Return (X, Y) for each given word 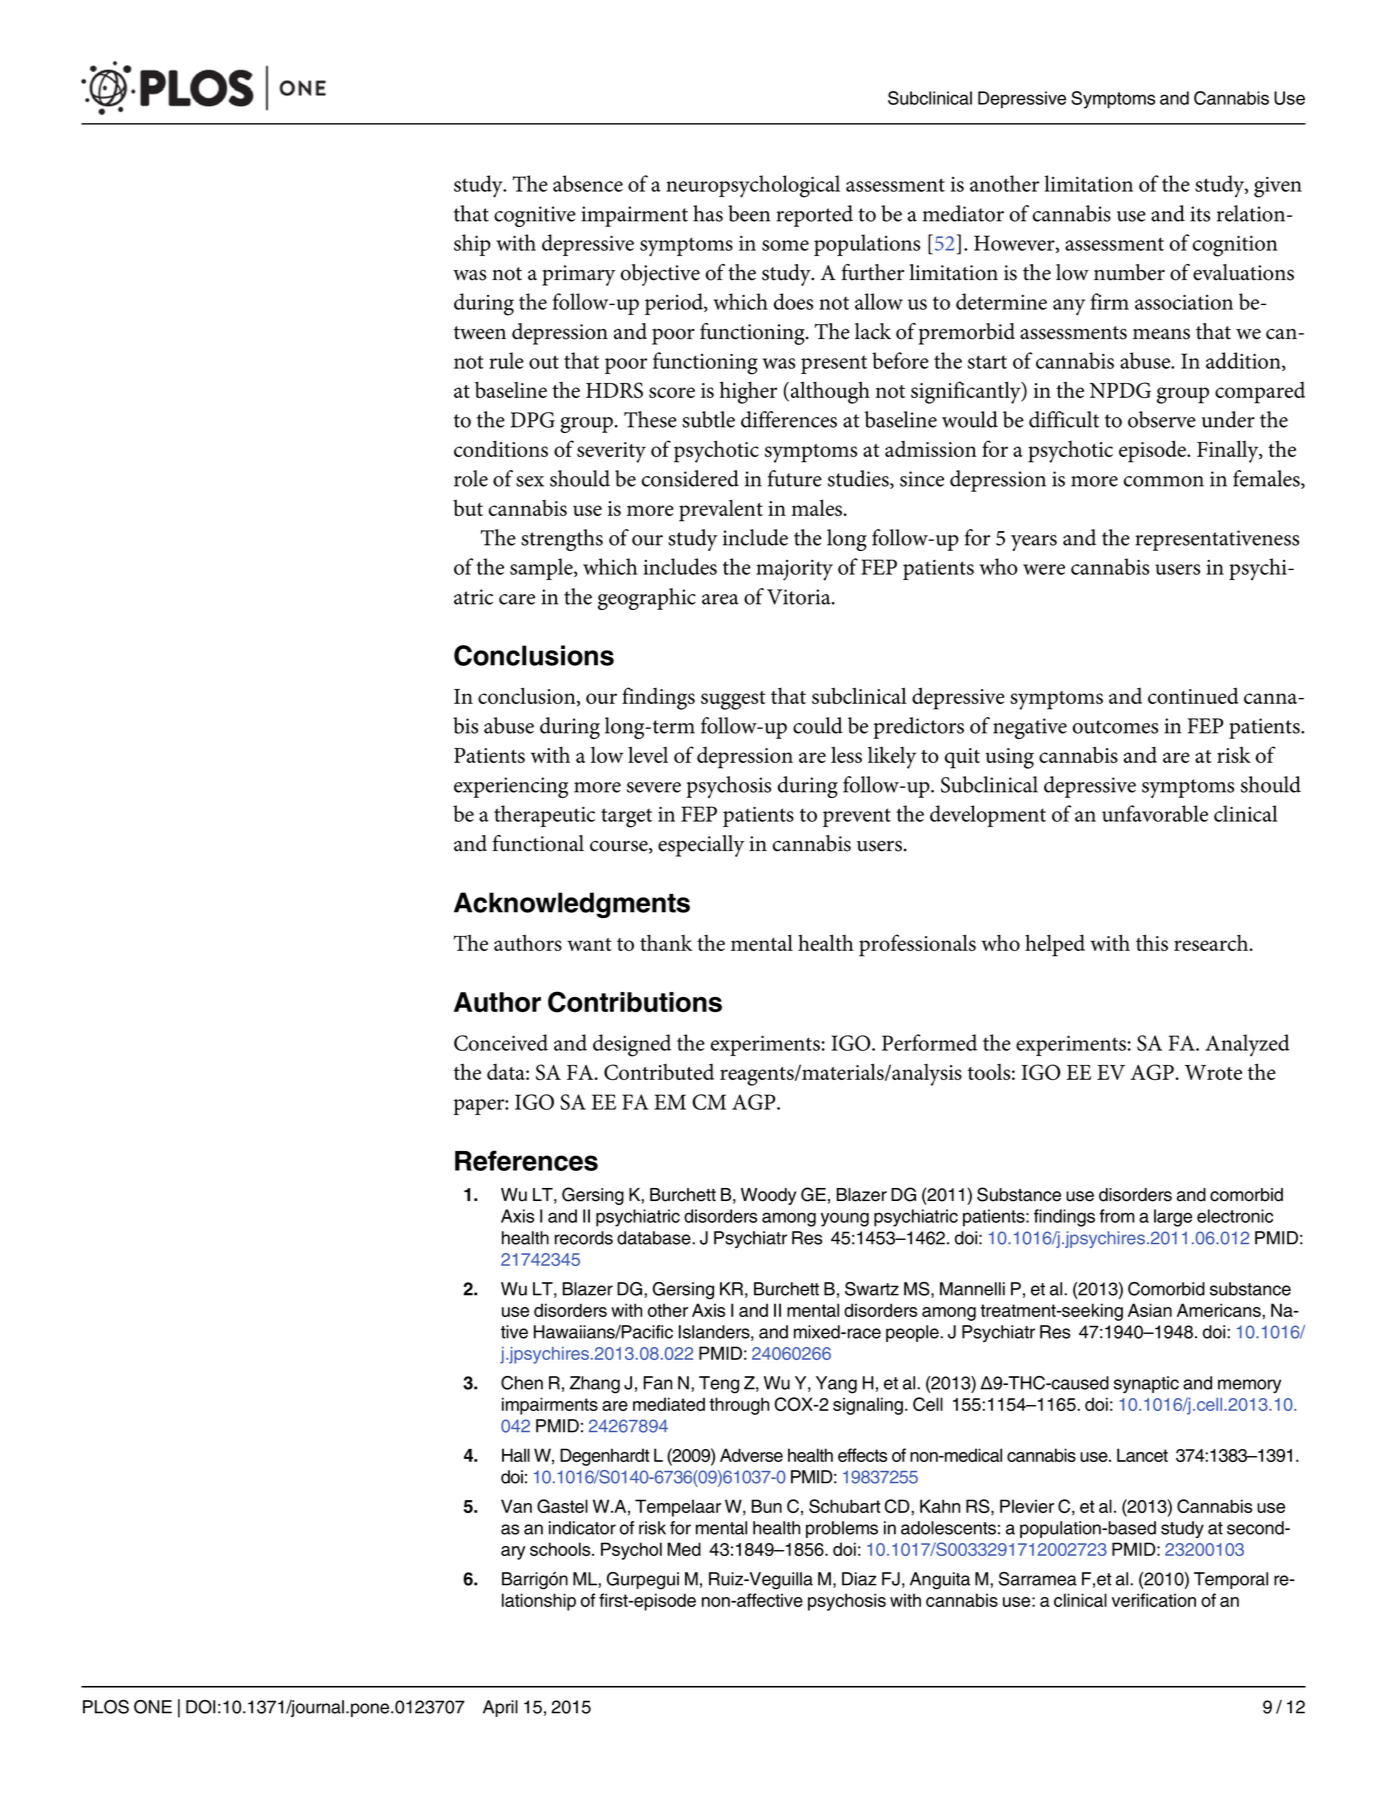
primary (579, 275)
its (1200, 214)
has (708, 213)
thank (666, 942)
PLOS (106, 1707)
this (1152, 942)
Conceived (501, 1042)
